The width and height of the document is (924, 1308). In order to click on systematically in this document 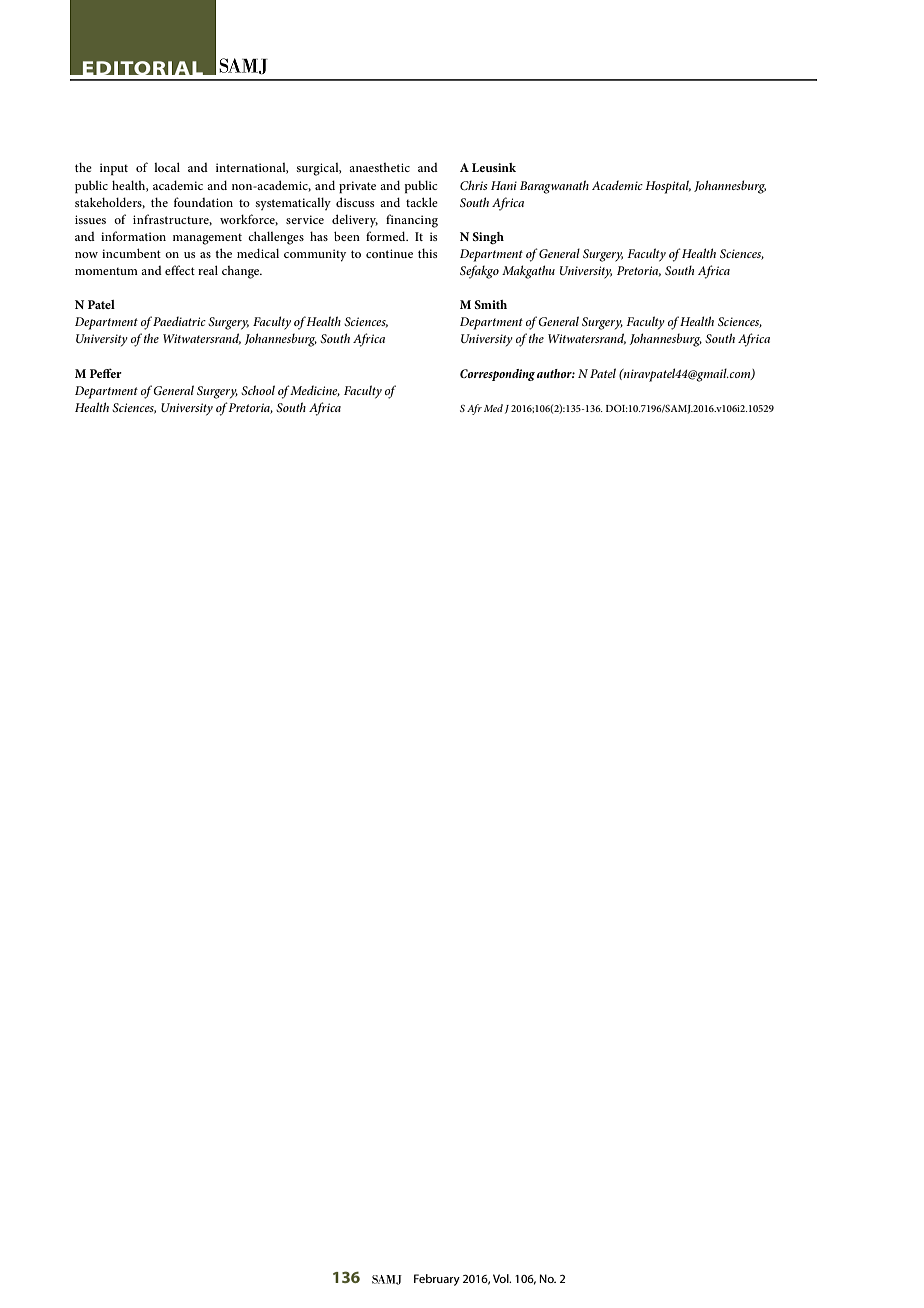, I will do `click(293, 203)`.
